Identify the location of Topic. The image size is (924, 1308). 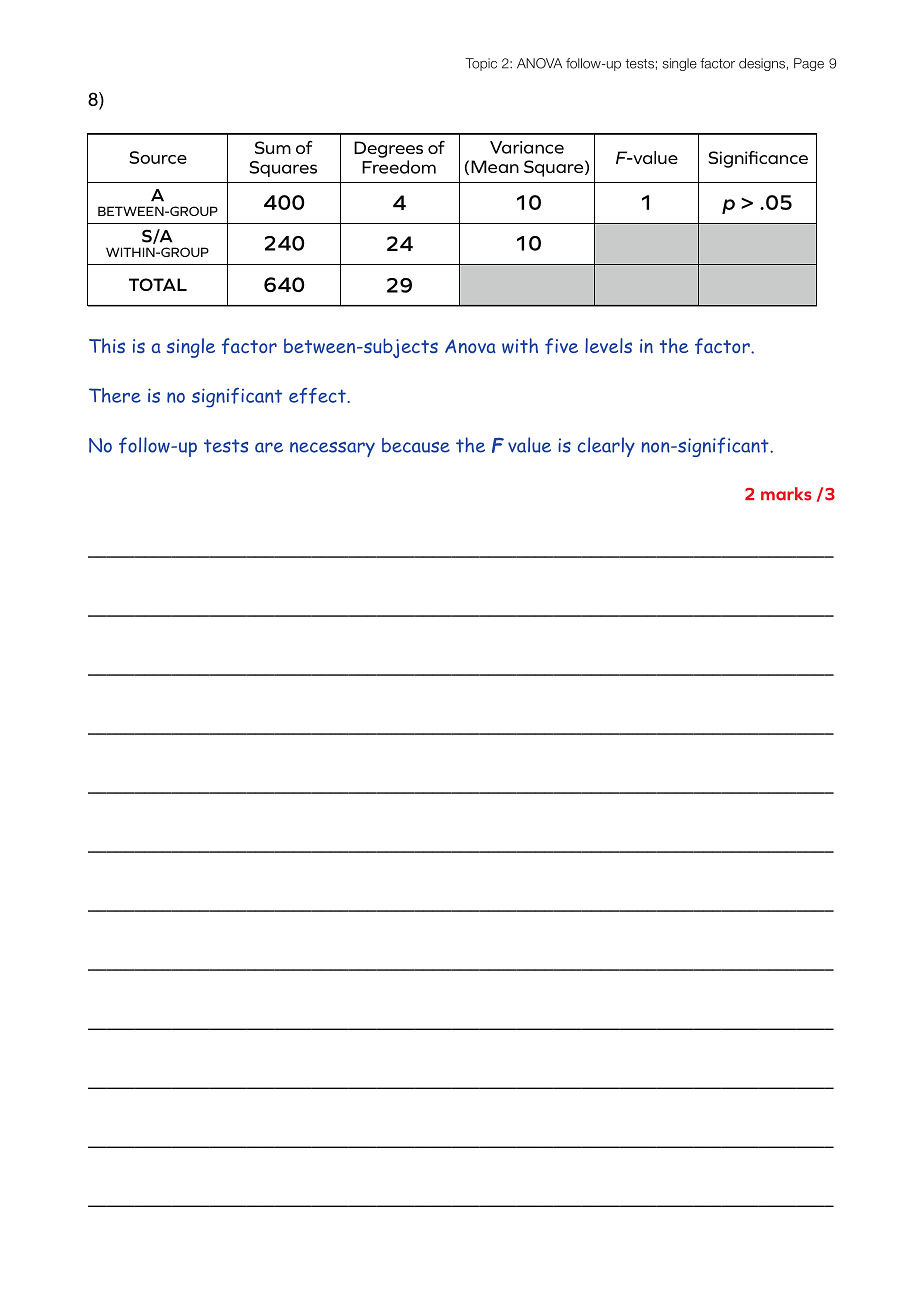
(481, 64).
